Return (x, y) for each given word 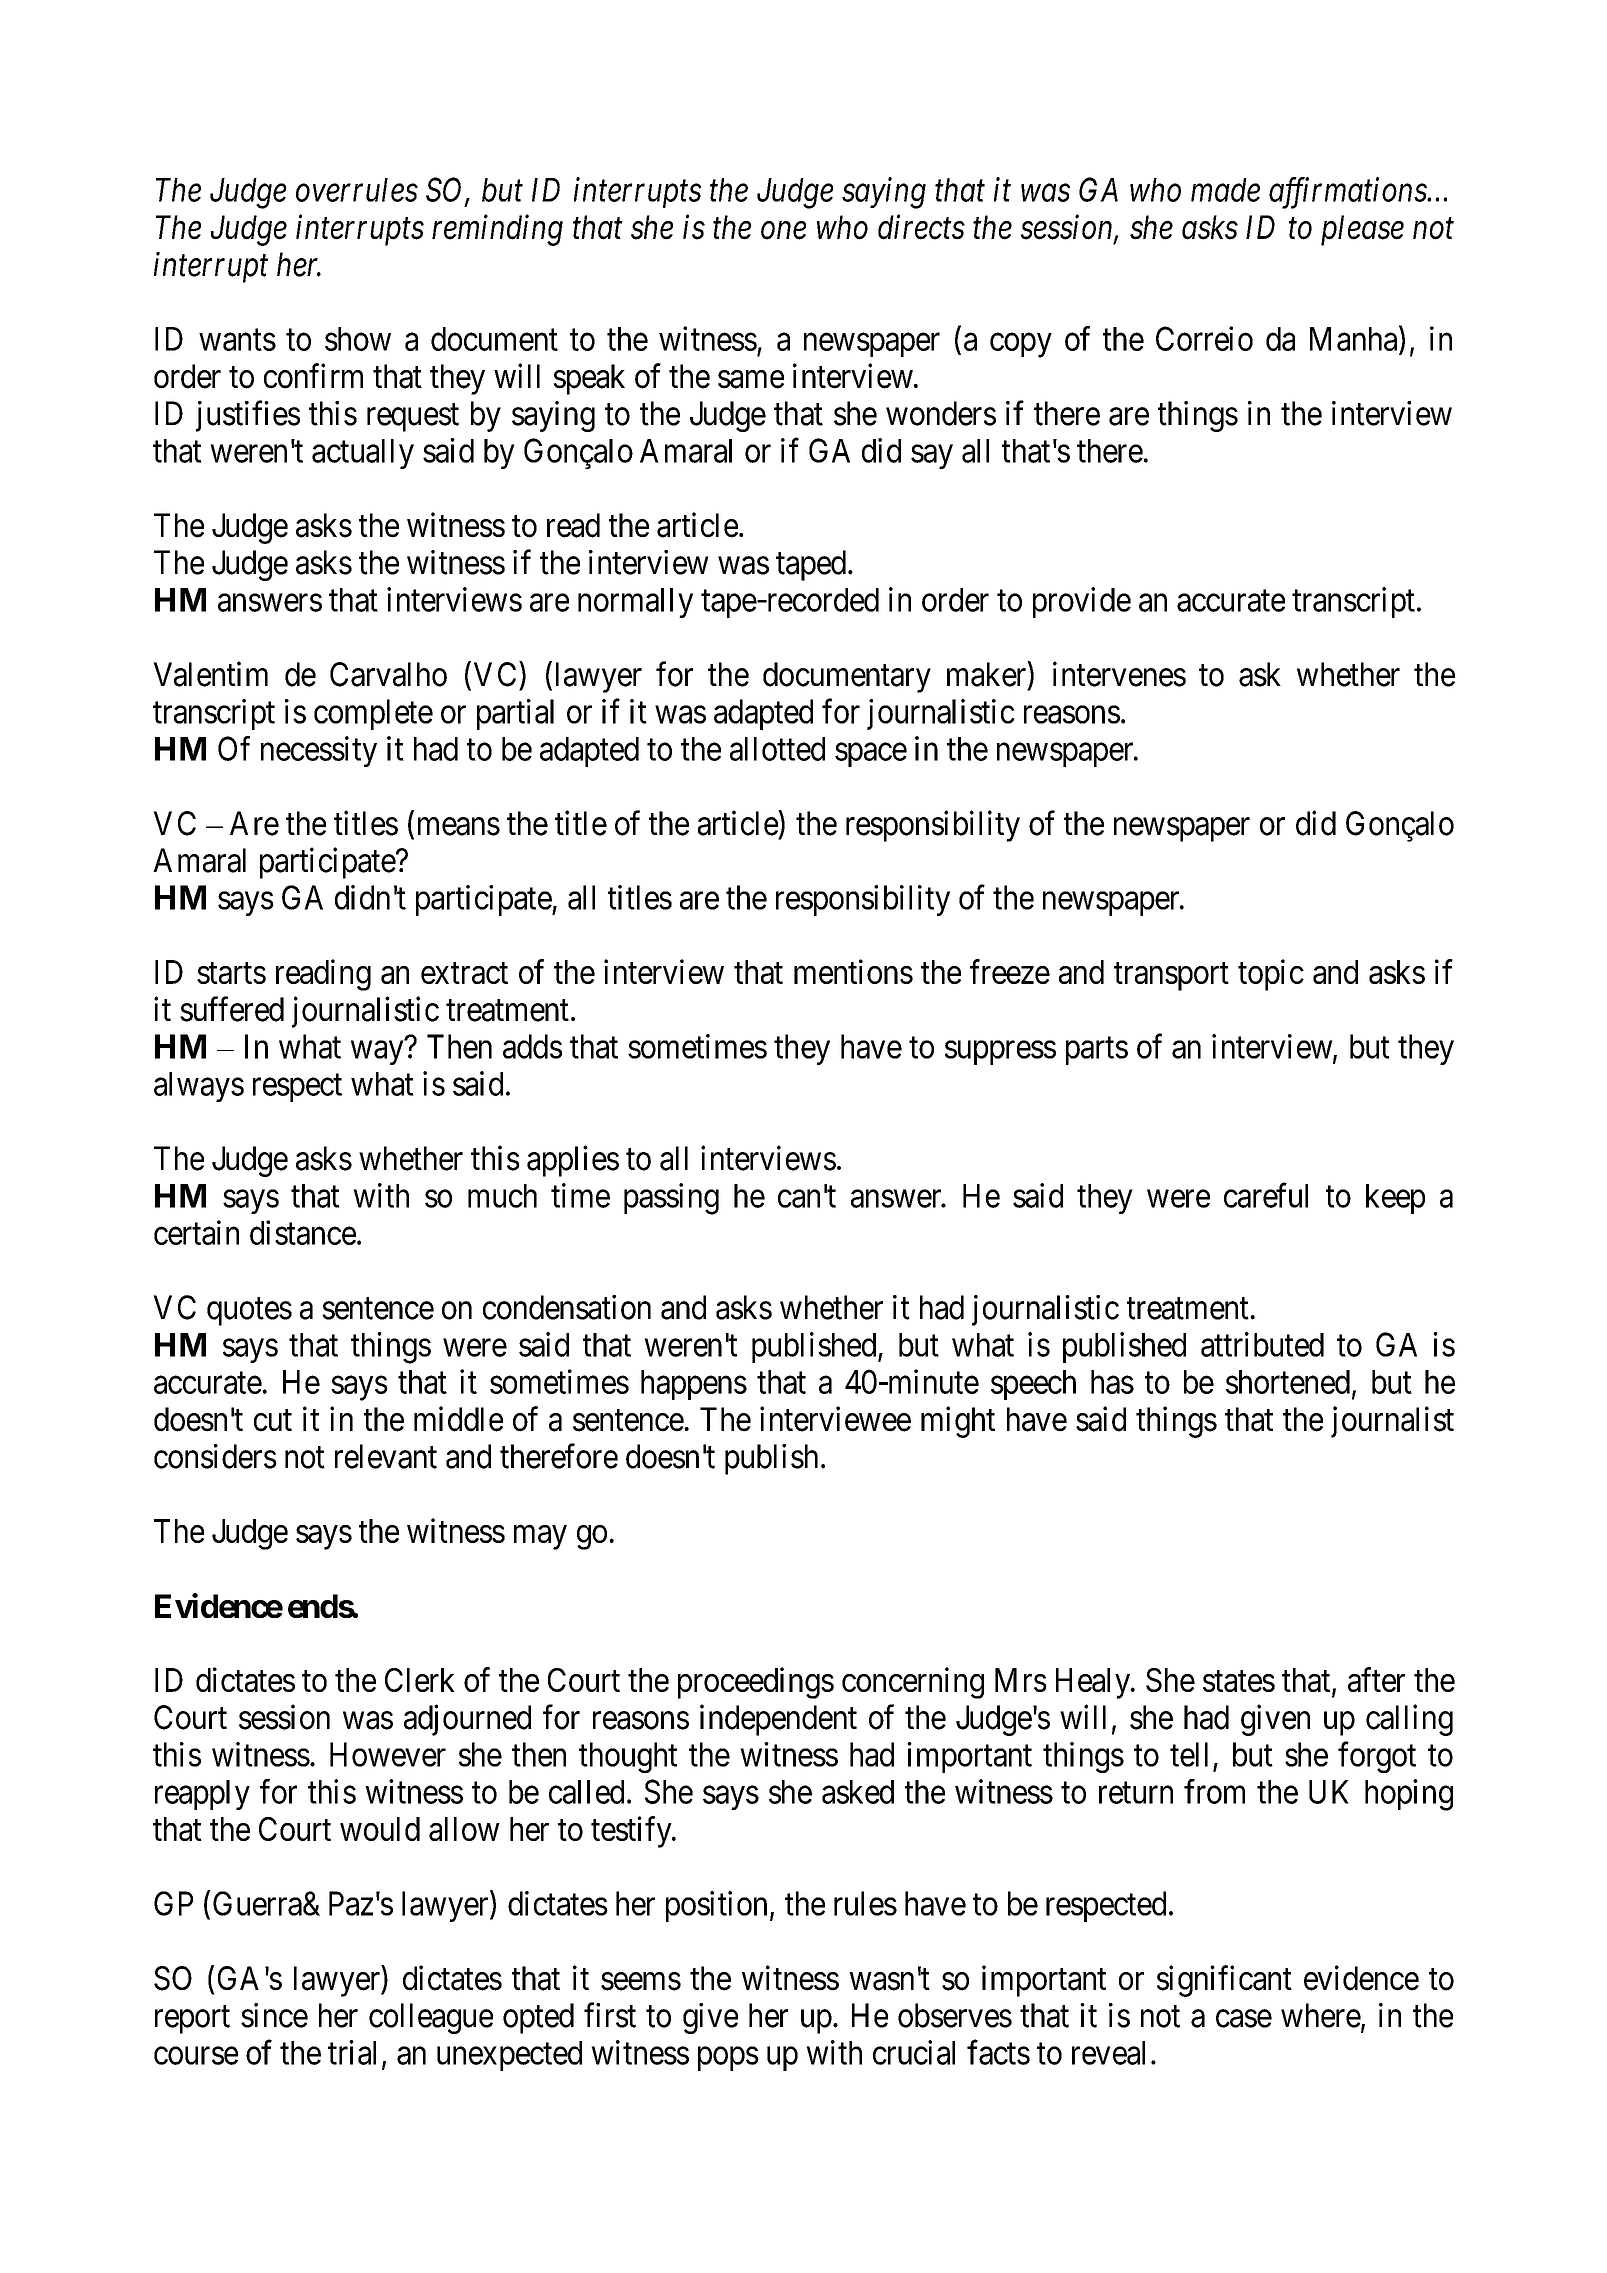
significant (1224, 1981)
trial (352, 2052)
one (783, 231)
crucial (914, 2052)
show (358, 339)
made (1225, 190)
